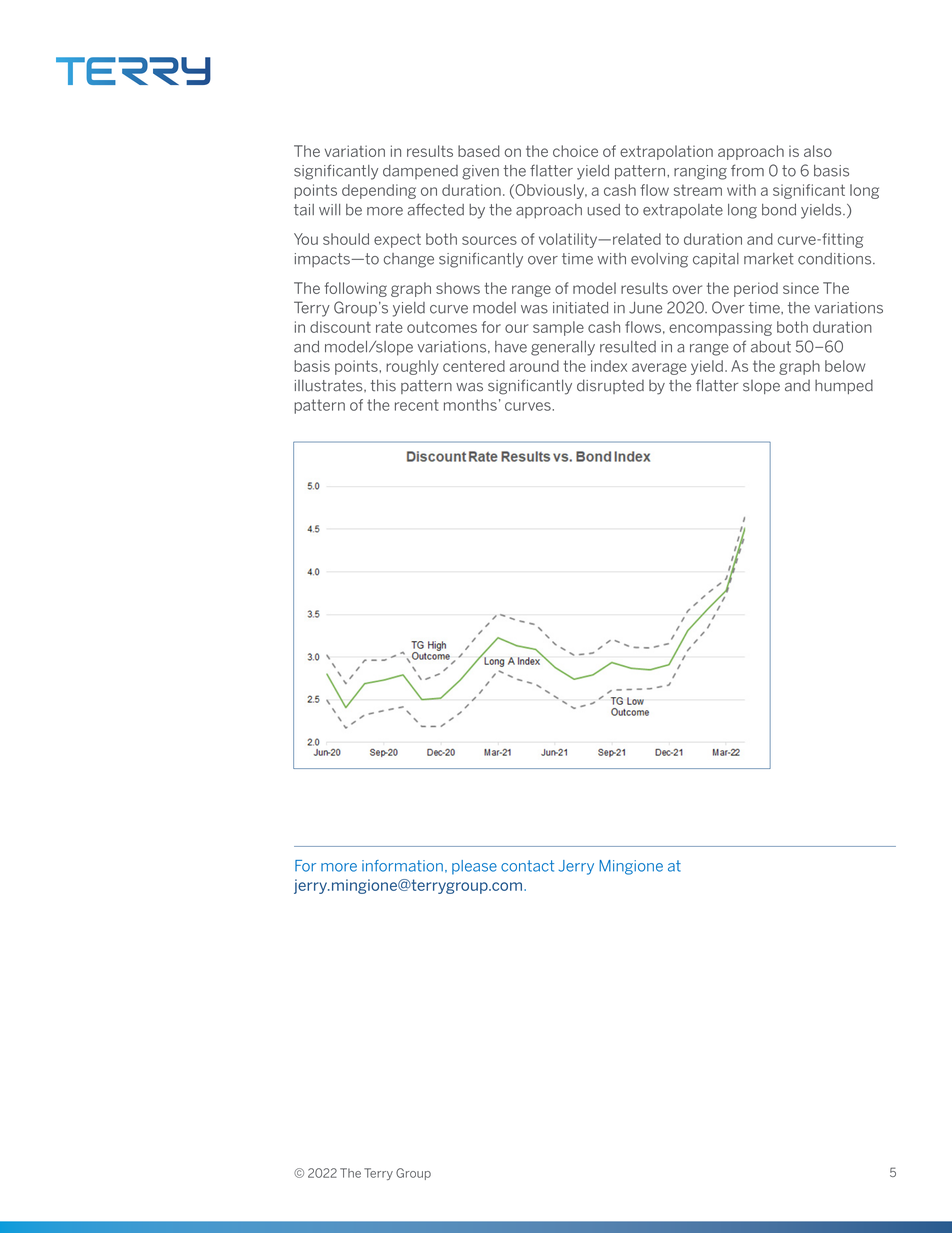 This screenshot has width=952, height=1233. What do you see at coordinates (844, 386) in the screenshot?
I see `humped` at bounding box center [844, 386].
